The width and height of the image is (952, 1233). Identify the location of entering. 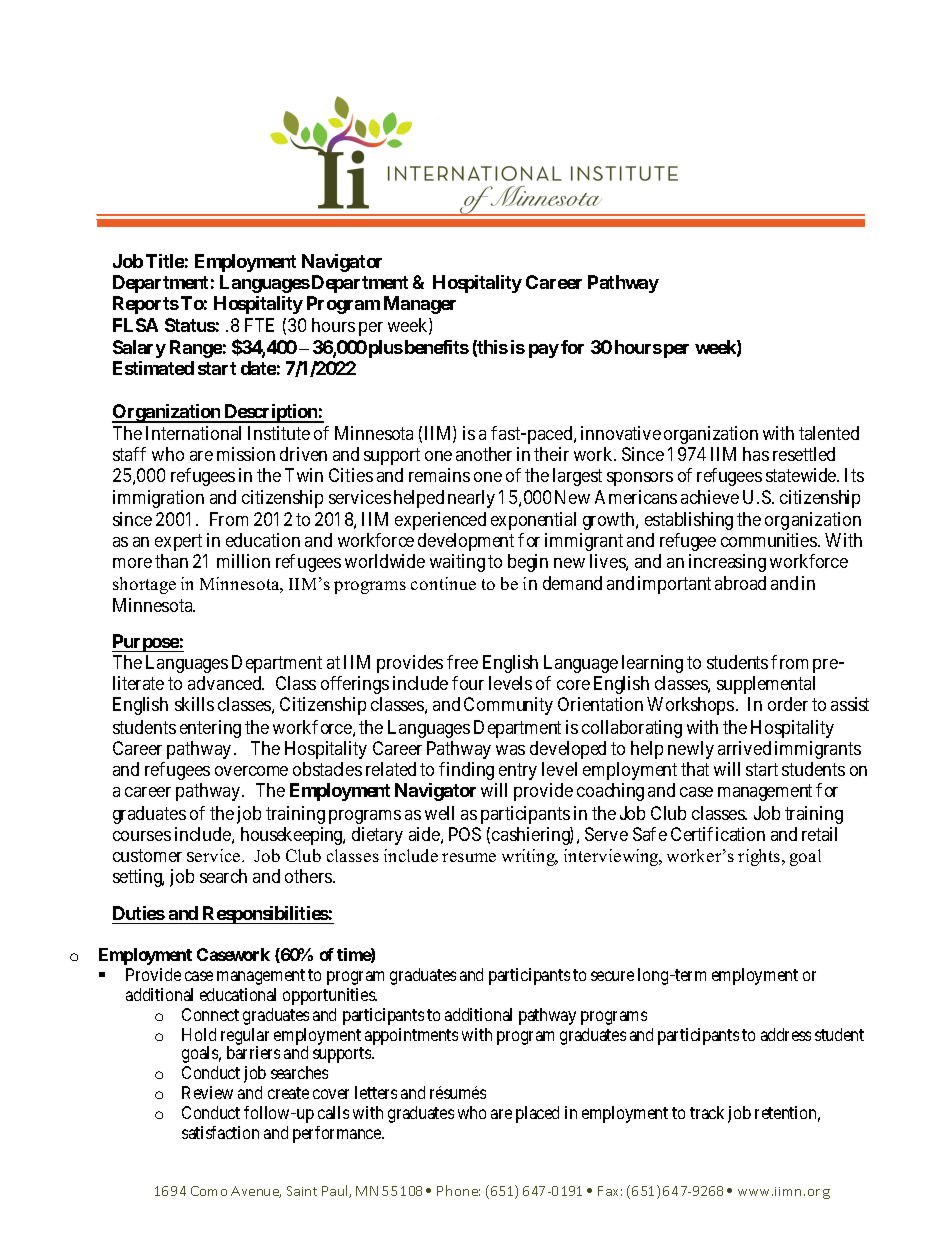
(210, 729).
